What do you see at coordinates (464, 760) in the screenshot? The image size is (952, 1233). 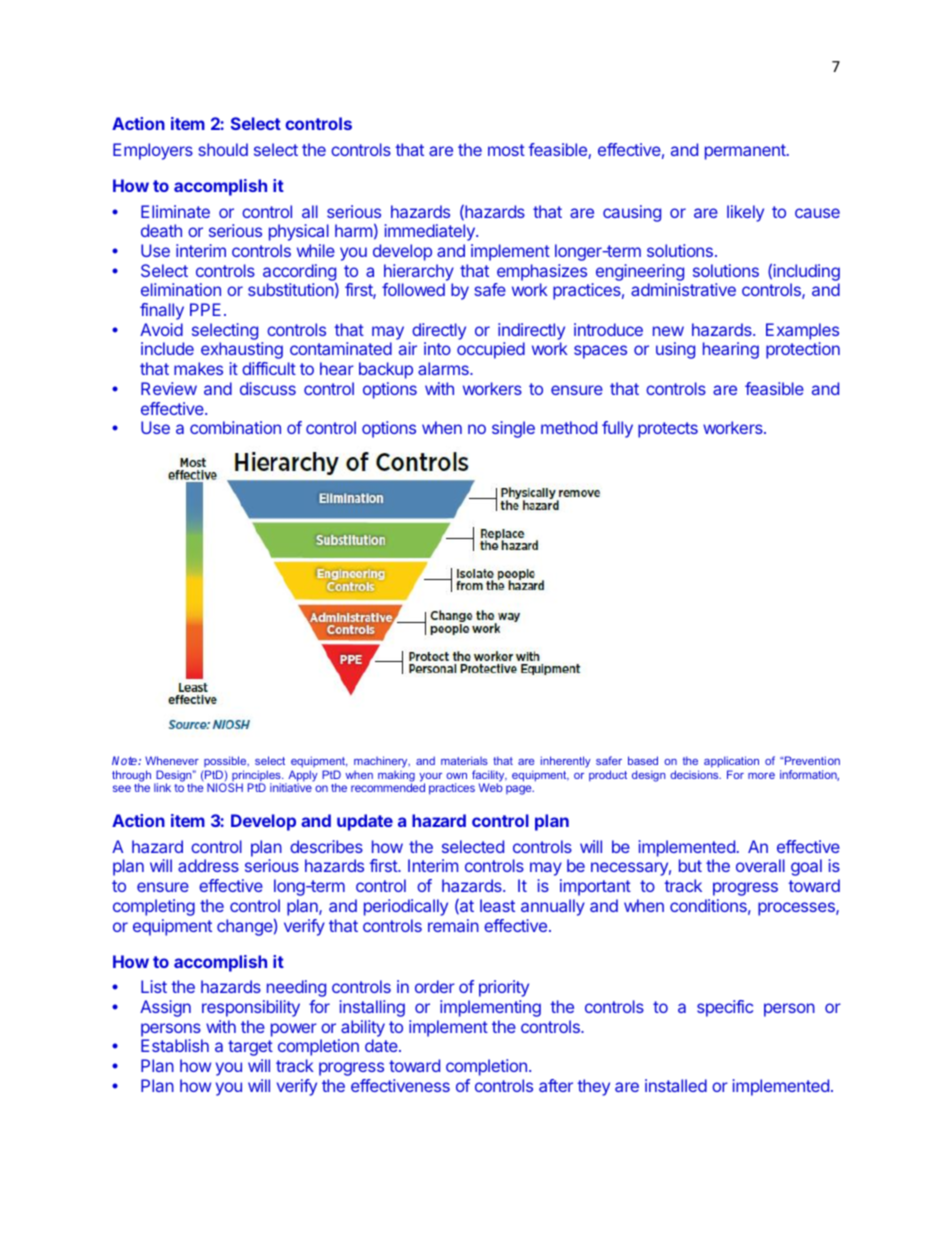 I see `materials` at bounding box center [464, 760].
